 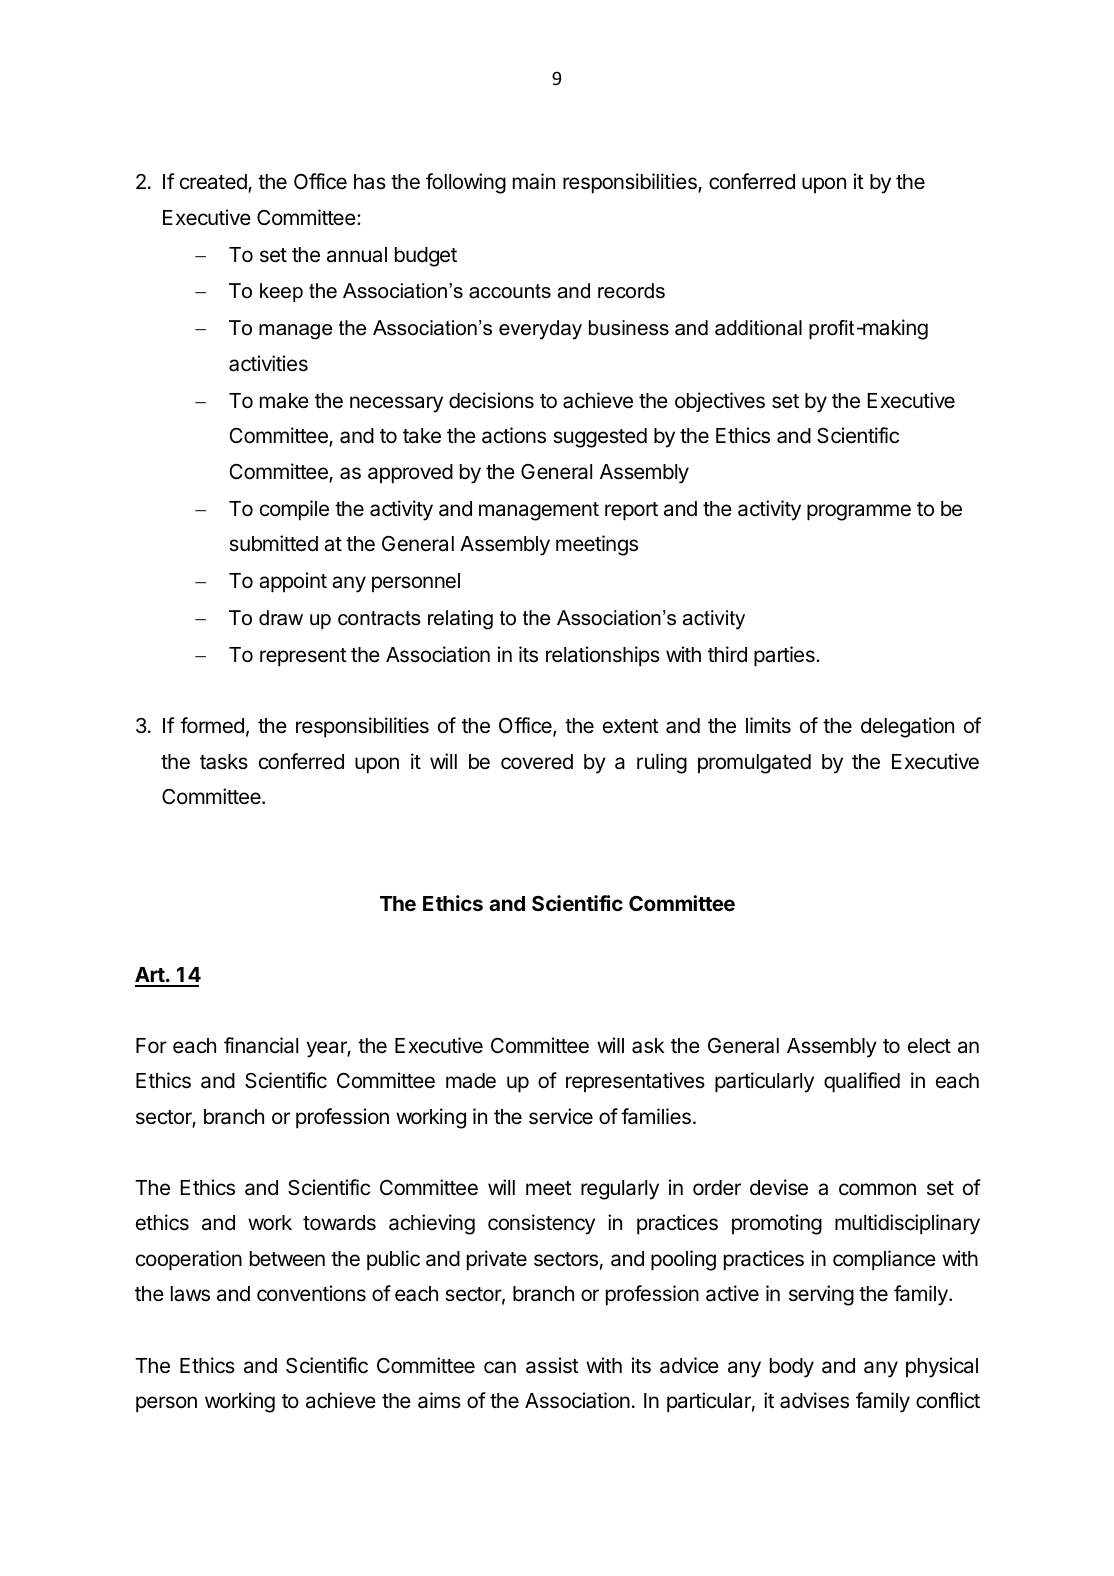 I want to click on draw, so click(x=281, y=618).
